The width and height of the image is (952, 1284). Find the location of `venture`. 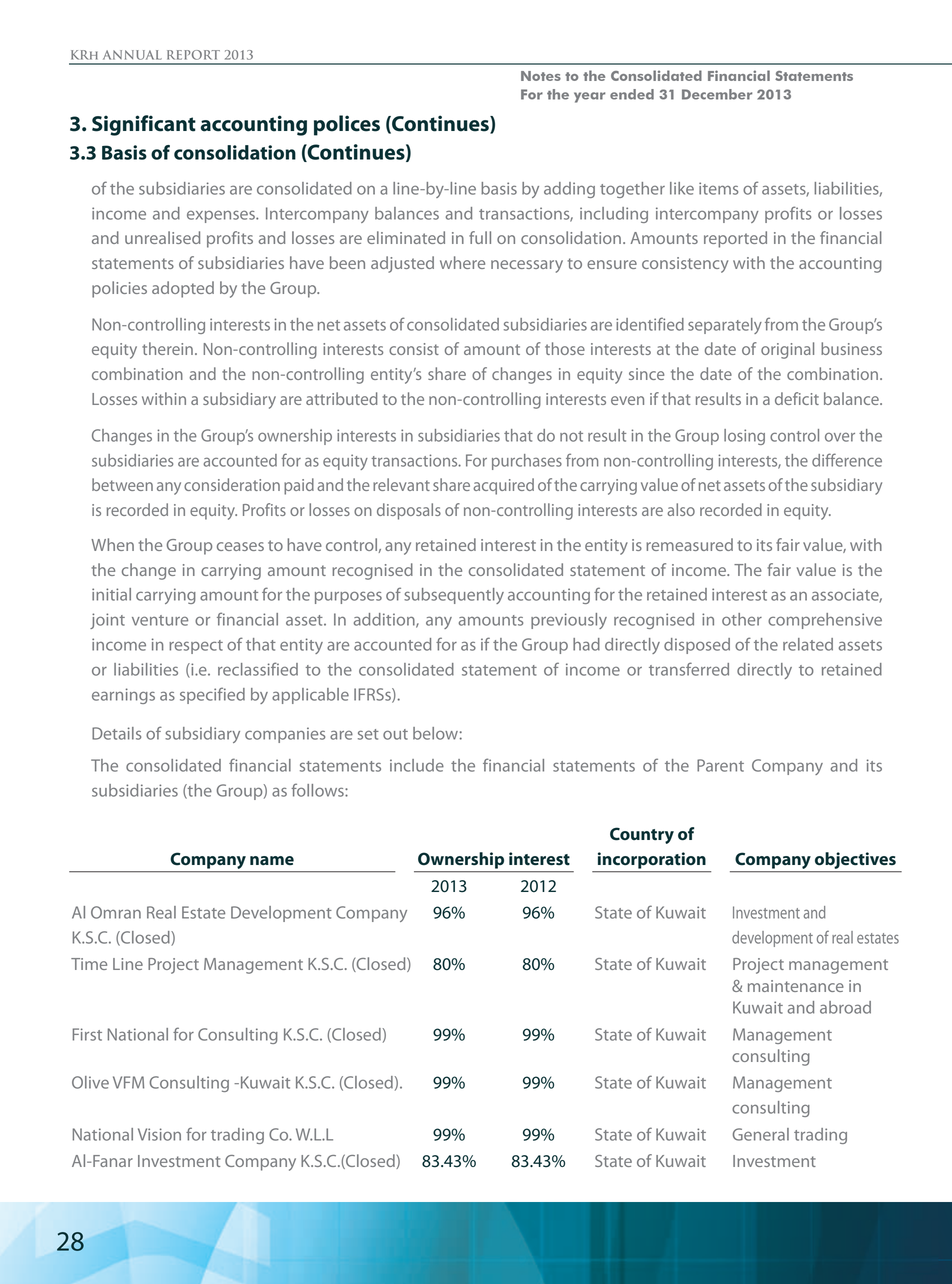

venture is located at coordinates (160, 620).
